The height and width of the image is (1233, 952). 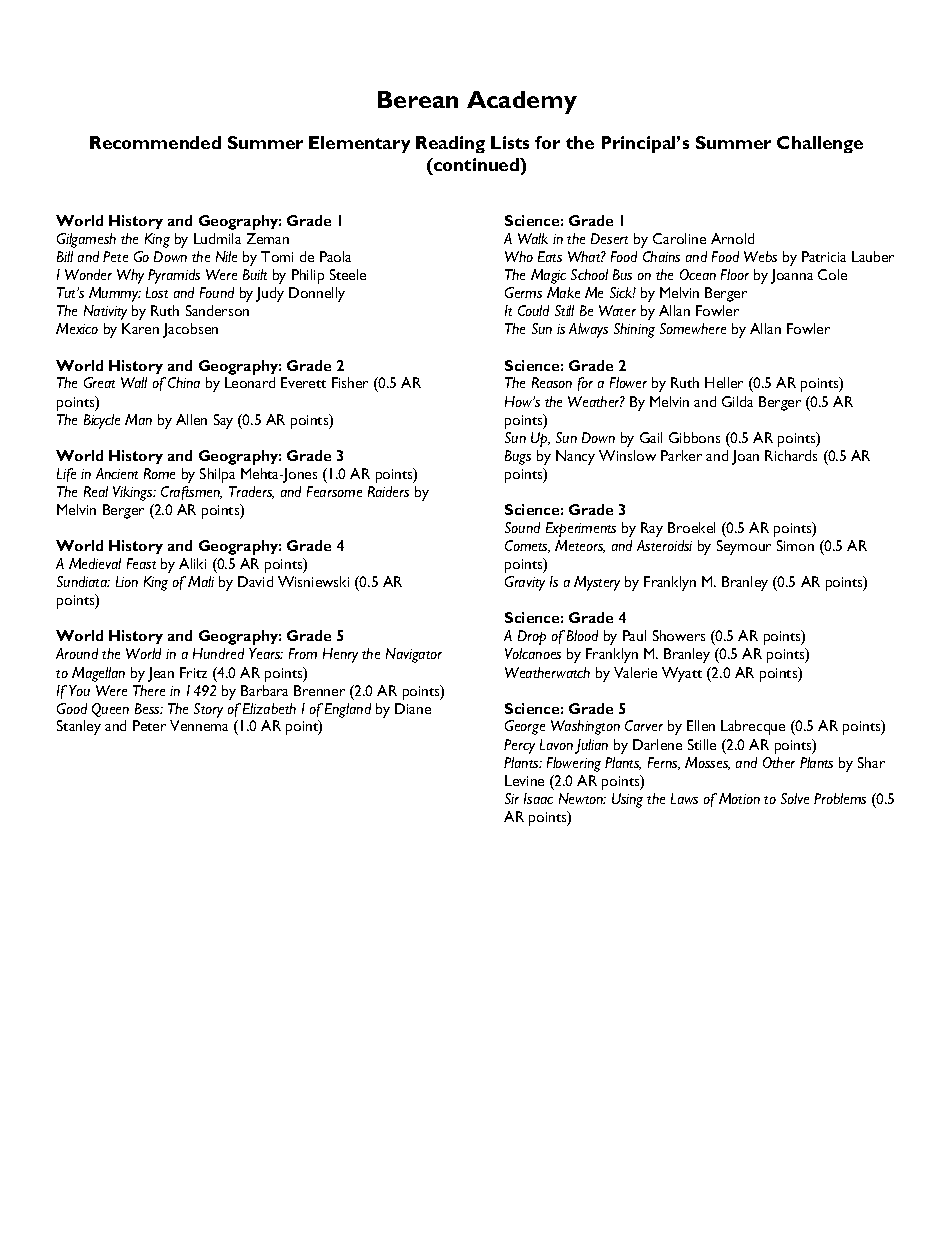 I want to click on Karen, so click(x=140, y=328).
